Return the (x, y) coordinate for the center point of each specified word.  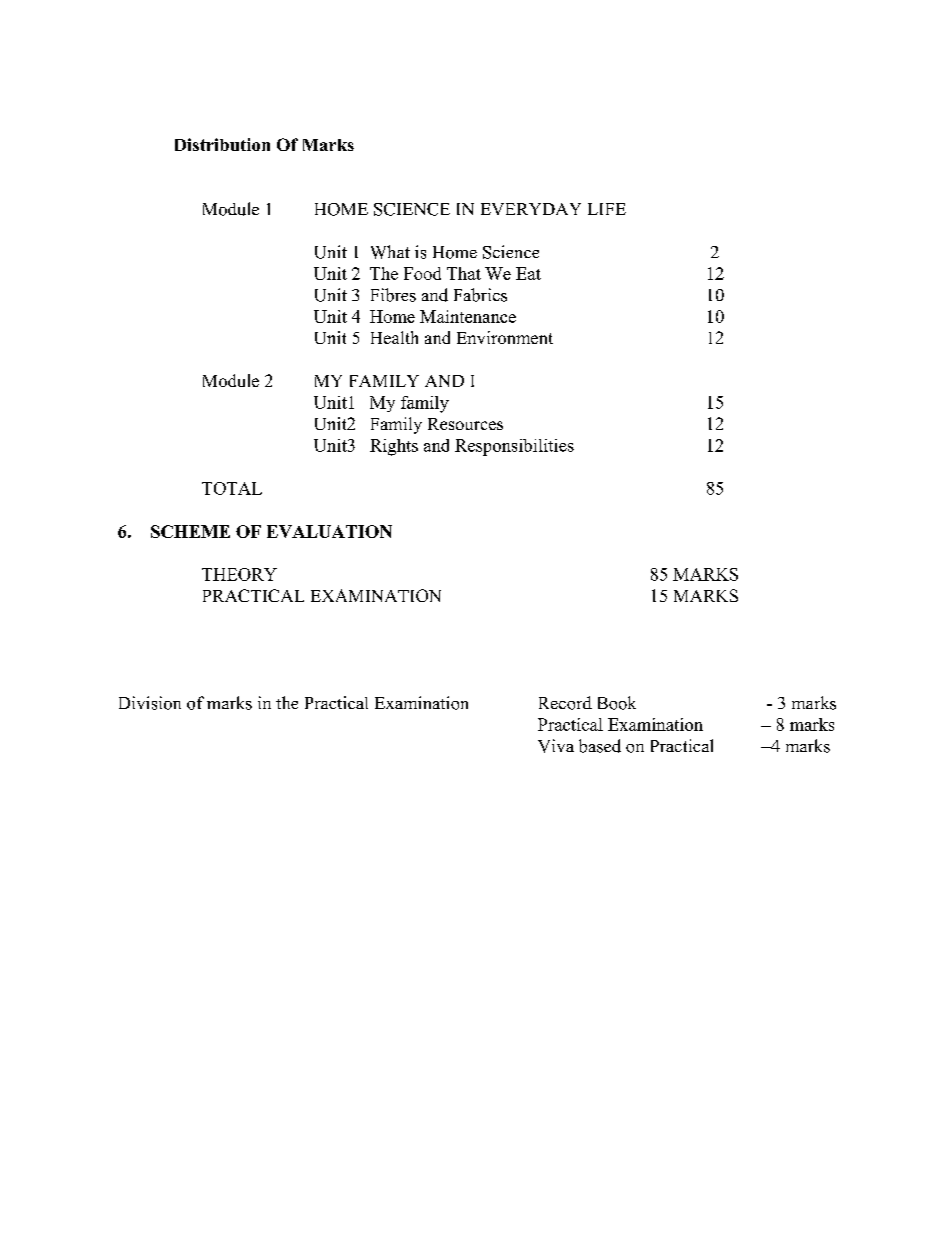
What (390, 252)
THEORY (239, 574)
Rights (394, 447)
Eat (528, 273)
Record (565, 703)
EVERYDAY (531, 209)
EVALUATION (329, 531)
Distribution (222, 144)
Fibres (393, 295)
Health (394, 337)
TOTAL (232, 488)
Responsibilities (514, 447)
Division (150, 703)
